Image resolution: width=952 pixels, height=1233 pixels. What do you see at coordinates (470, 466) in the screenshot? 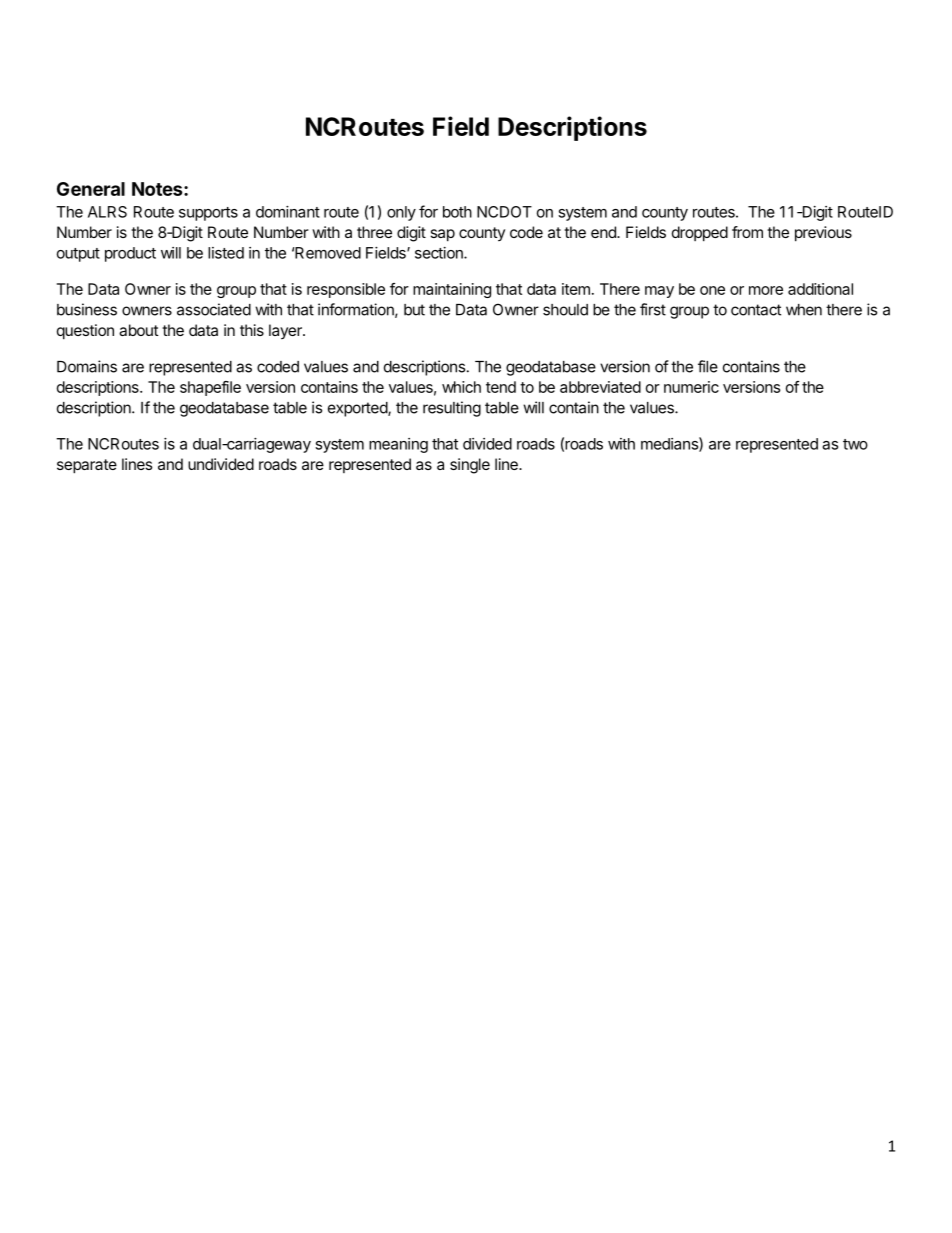
I see `single` at bounding box center [470, 466].
